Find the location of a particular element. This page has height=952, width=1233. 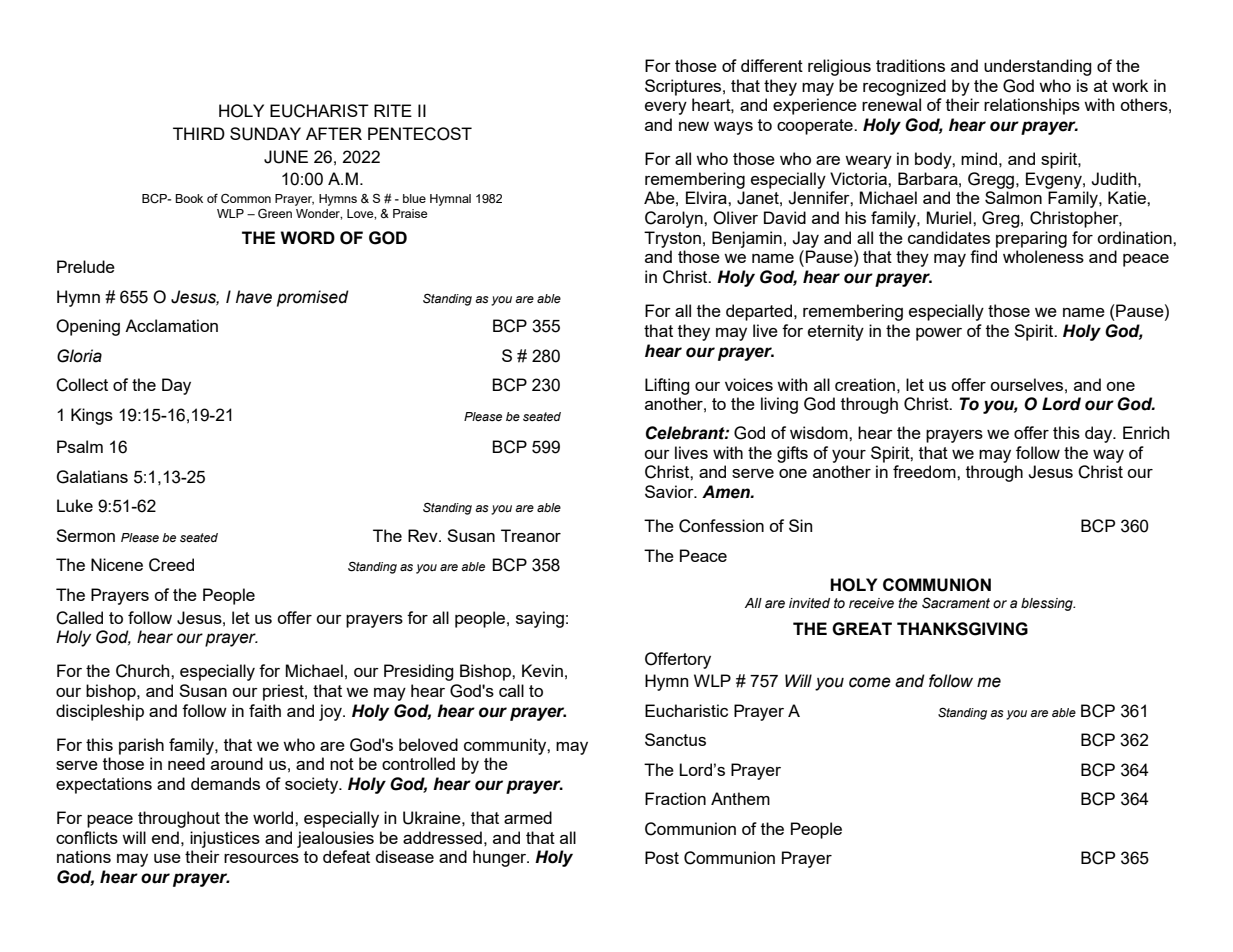

Post is located at coordinates (662, 857).
